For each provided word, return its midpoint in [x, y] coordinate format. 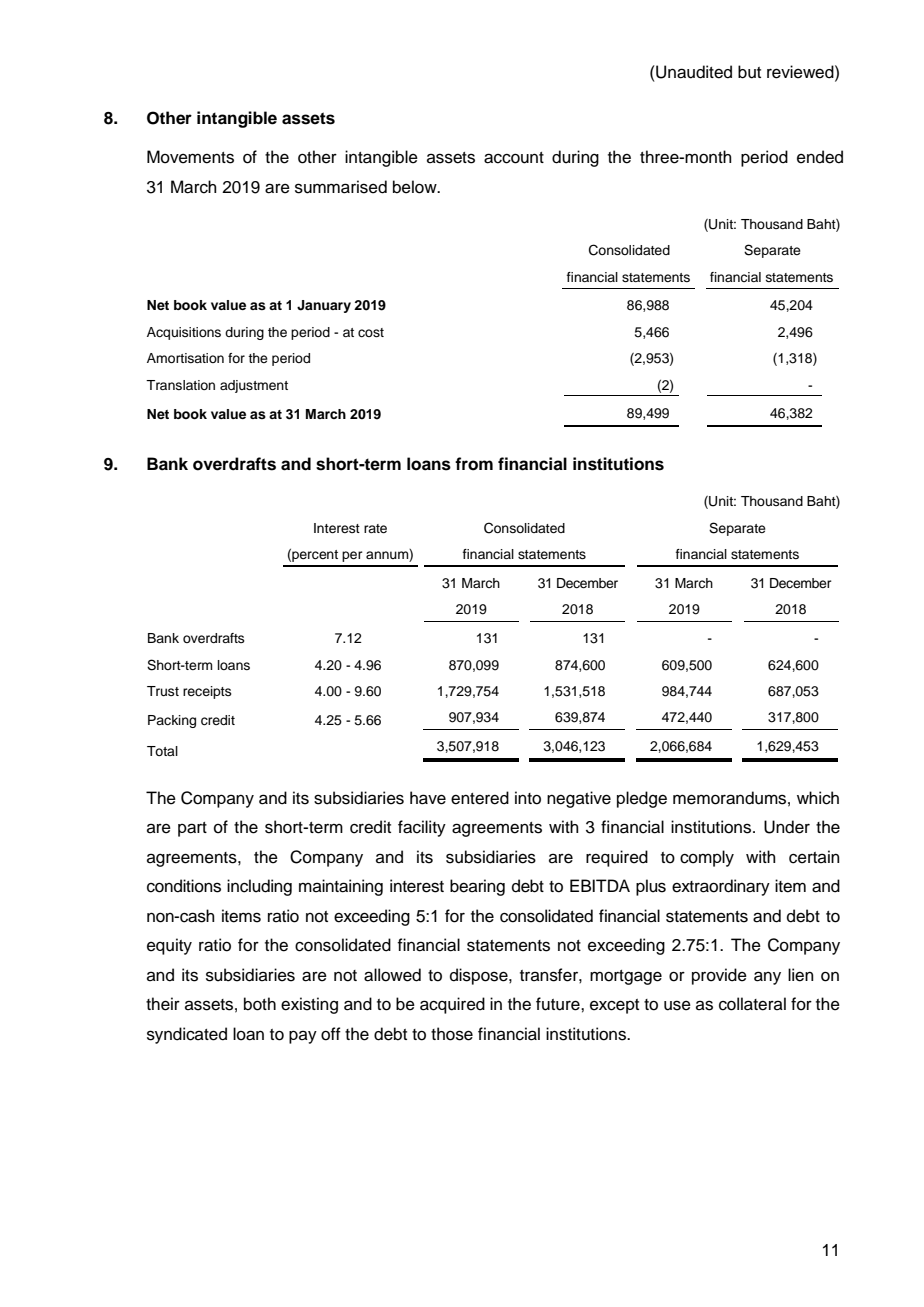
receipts [207, 692]
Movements [190, 157]
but [749, 72]
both [260, 1004]
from [474, 464]
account [514, 158]
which [818, 798]
